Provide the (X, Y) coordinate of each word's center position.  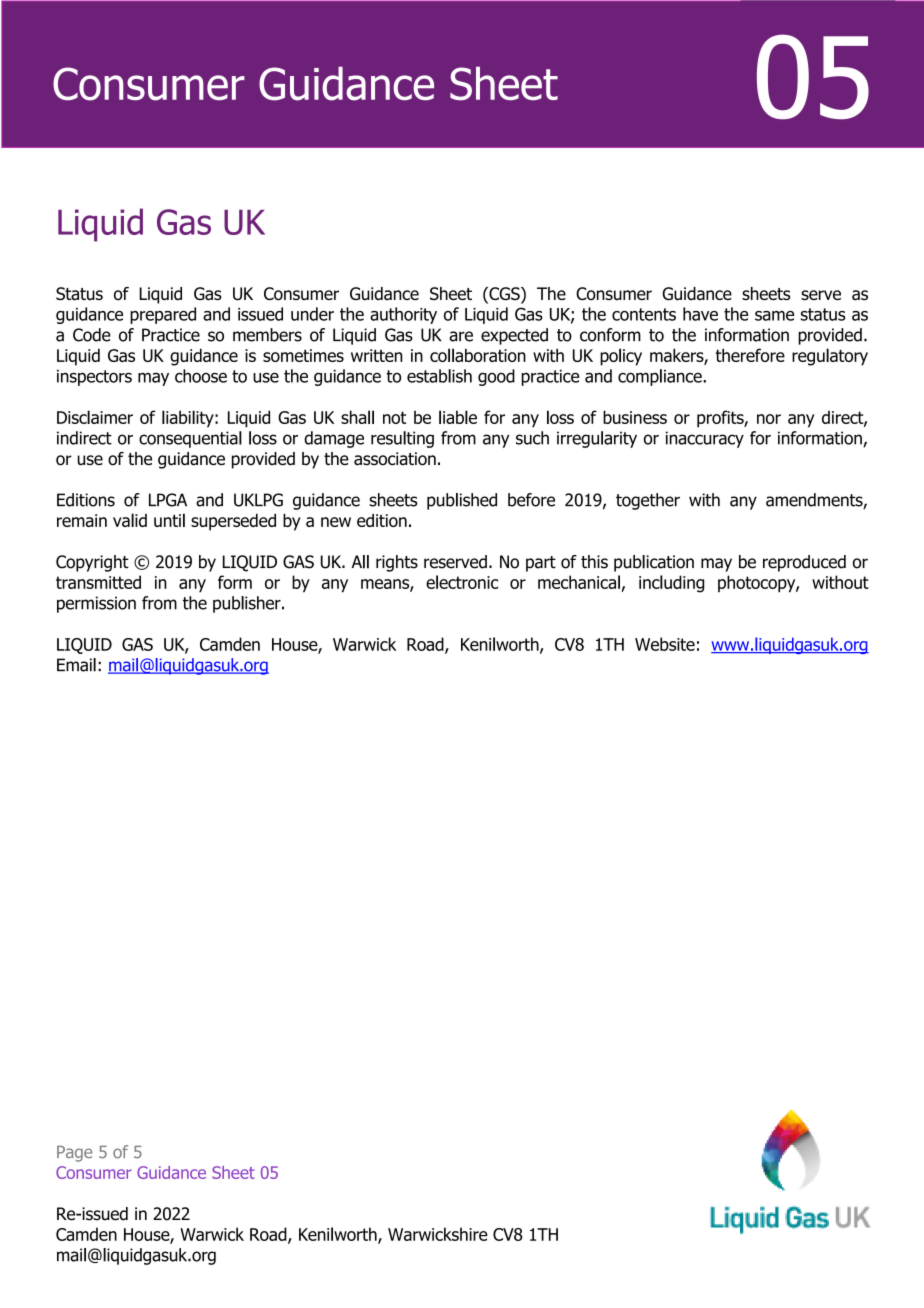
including (671, 584)
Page (74, 1154)
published (462, 501)
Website (665, 644)
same (774, 316)
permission (96, 604)
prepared (163, 315)
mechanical (579, 582)
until (169, 520)
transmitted (98, 582)
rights (397, 563)
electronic (462, 582)
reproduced (804, 563)
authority (403, 315)
